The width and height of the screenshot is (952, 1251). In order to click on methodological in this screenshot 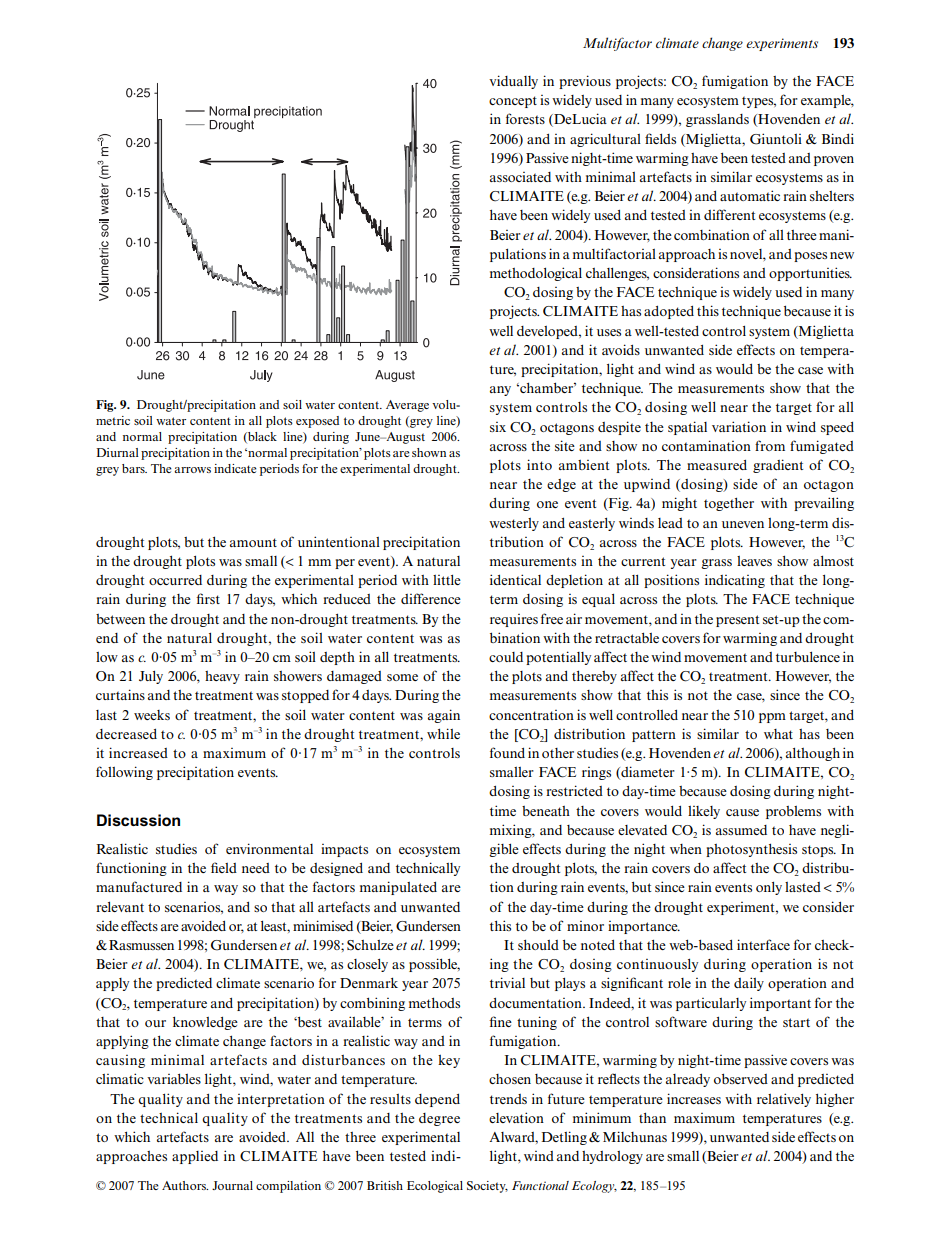, I will do `click(536, 274)`.
